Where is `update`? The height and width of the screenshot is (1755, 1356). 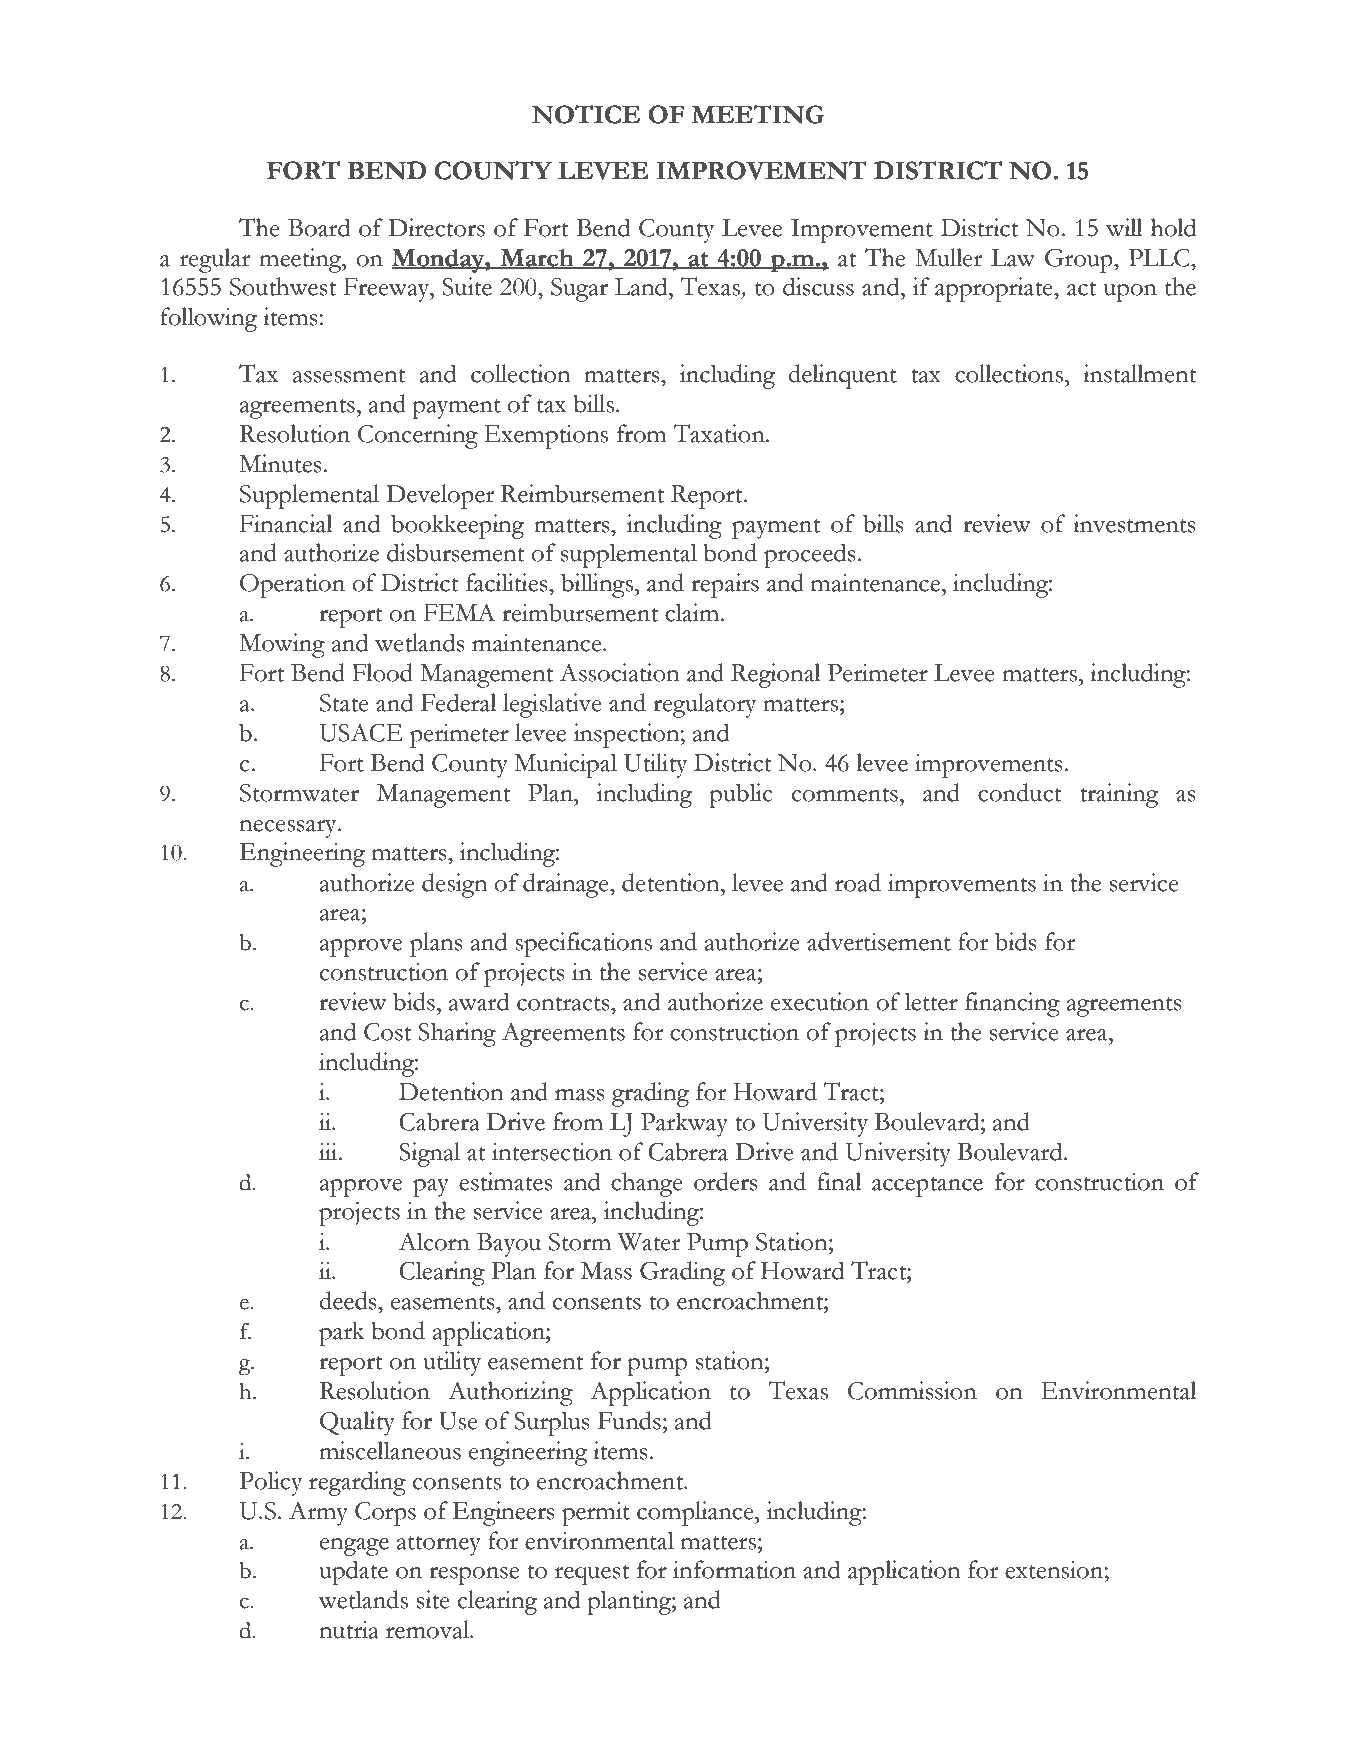
update is located at coordinates (353, 1572).
